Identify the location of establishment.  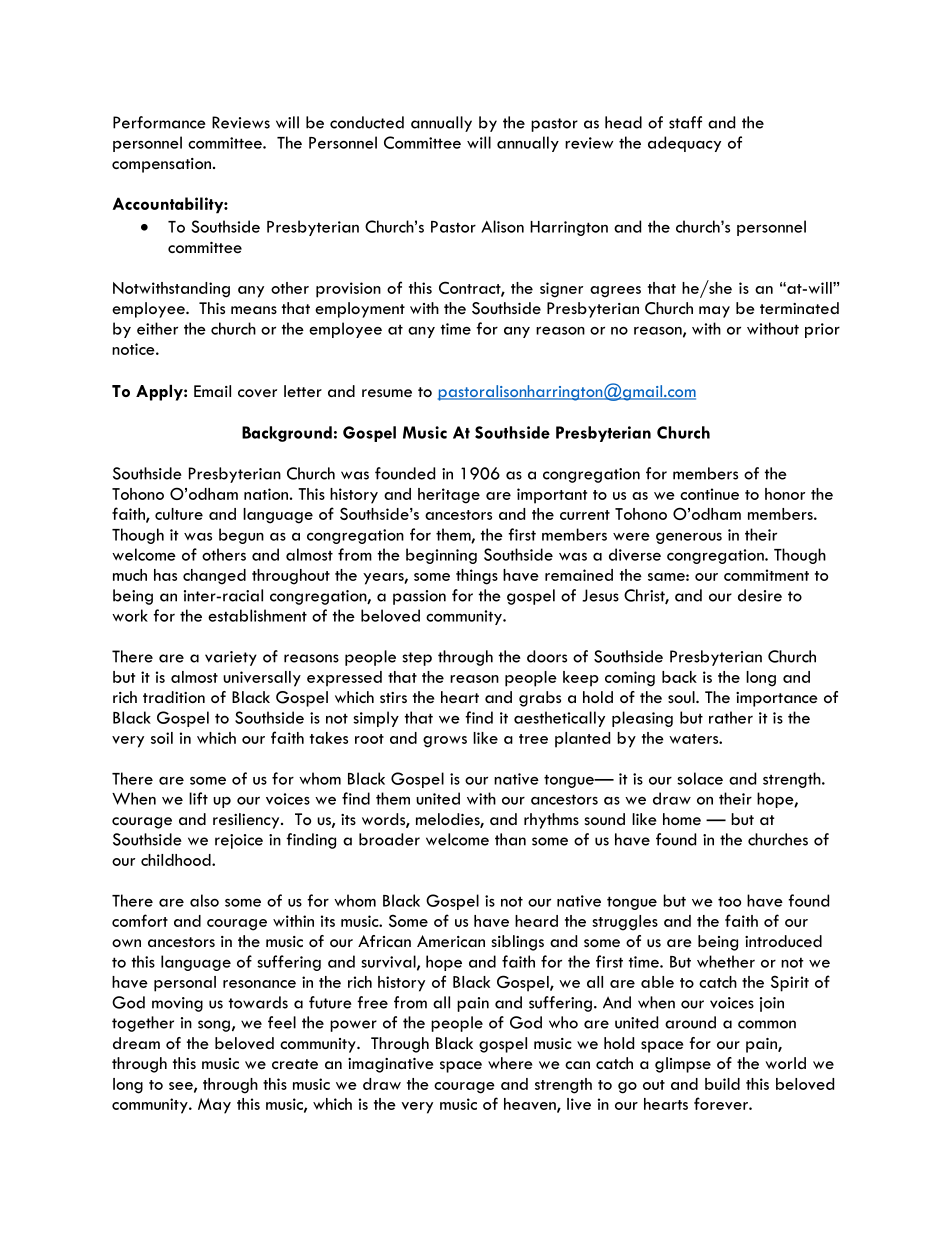
(257, 615).
